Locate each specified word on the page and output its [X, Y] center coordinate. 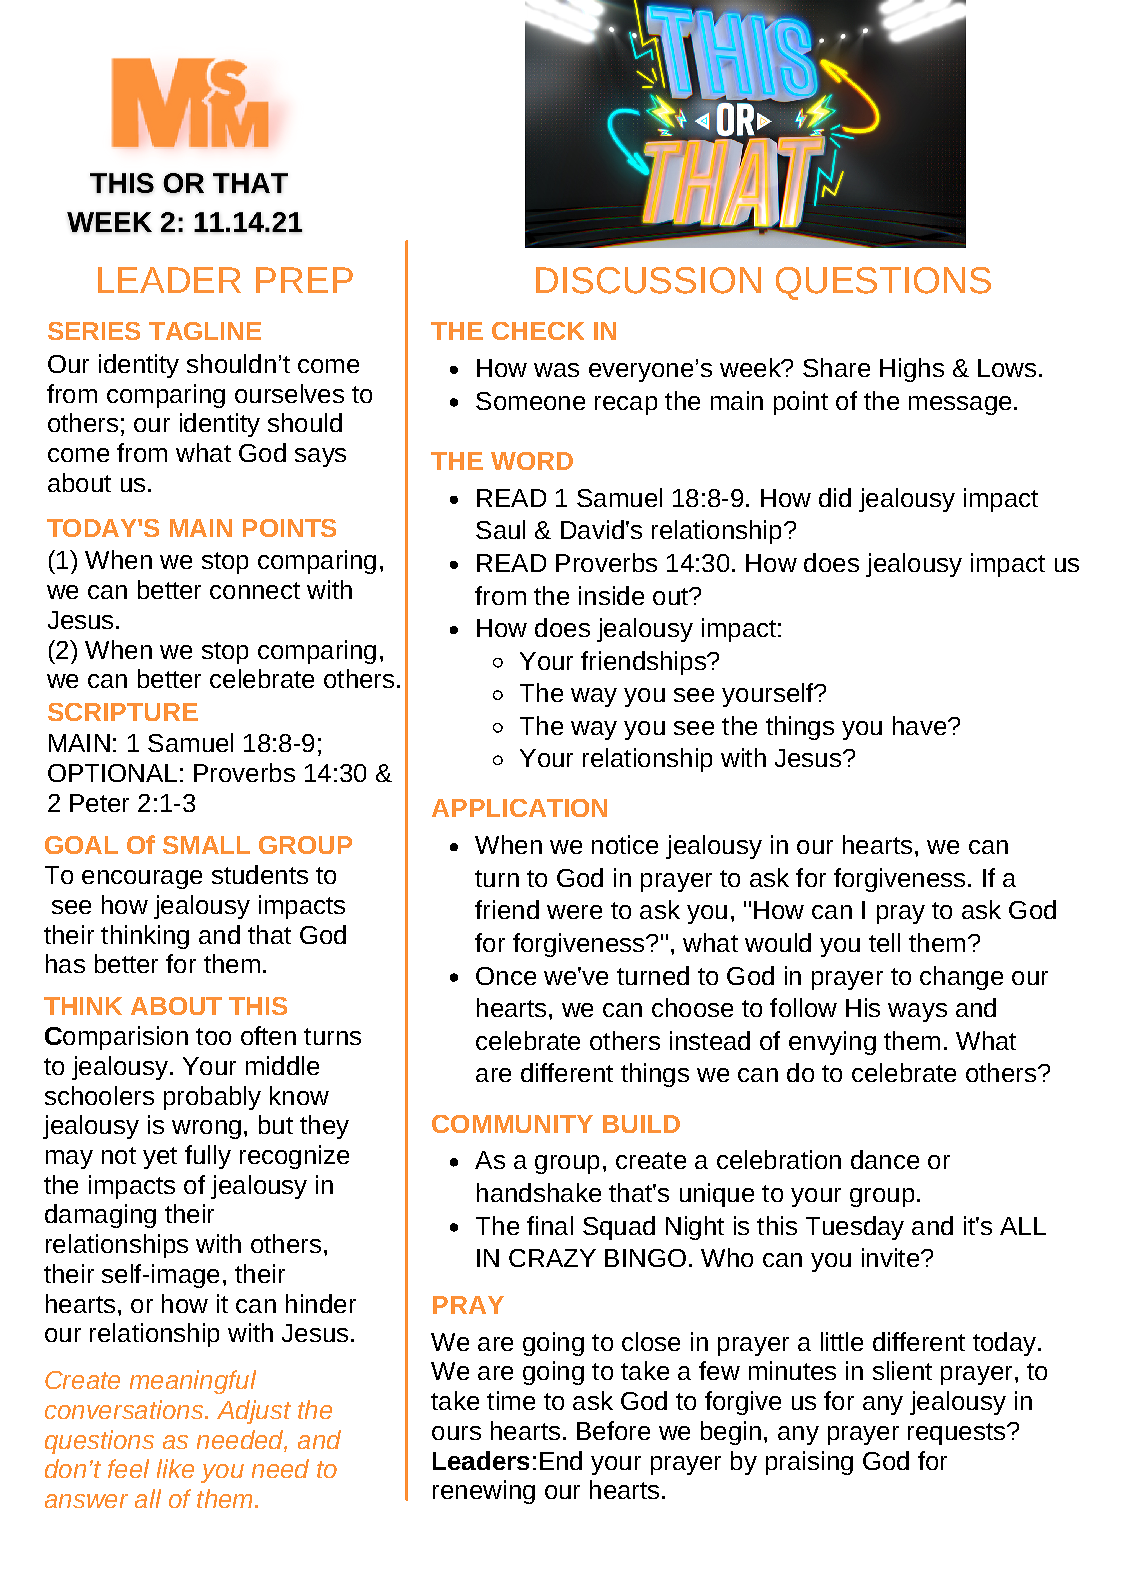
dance [885, 1159]
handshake [539, 1192]
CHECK [538, 331]
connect [255, 590]
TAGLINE [205, 331]
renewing [484, 1492]
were [574, 912]
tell [884, 942]
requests [956, 1434]
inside [611, 595]
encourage [142, 879]
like [175, 1468]
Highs [912, 370]
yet [160, 1158]
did [835, 497]
